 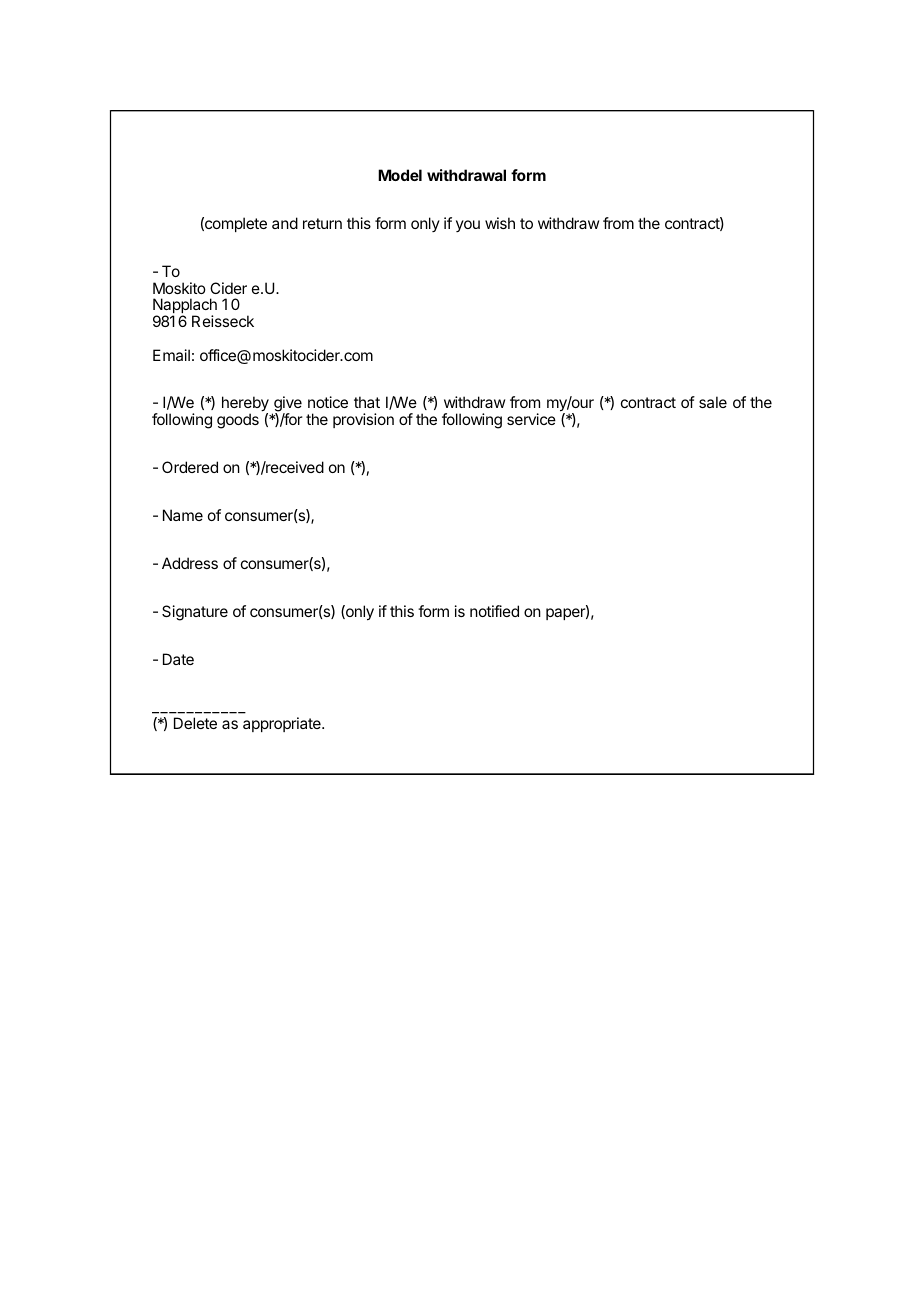 What do you see at coordinates (713, 402) in the screenshot?
I see `sale` at bounding box center [713, 402].
